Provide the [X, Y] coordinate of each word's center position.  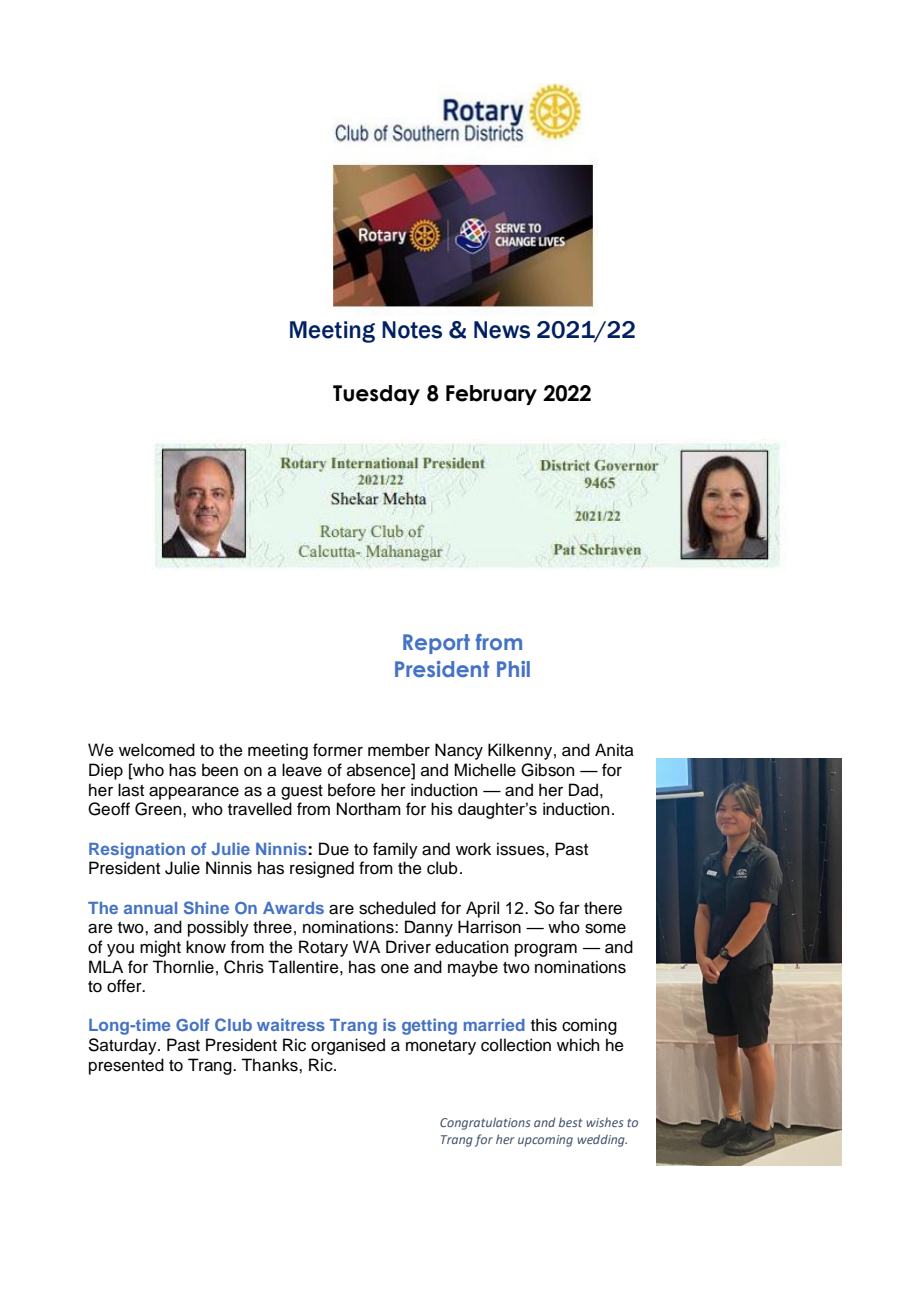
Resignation [137, 850]
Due [334, 849]
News [502, 330]
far [569, 908]
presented [126, 1066]
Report [436, 644]
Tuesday [376, 395]
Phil [513, 669]
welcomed [157, 750]
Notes [412, 330]
